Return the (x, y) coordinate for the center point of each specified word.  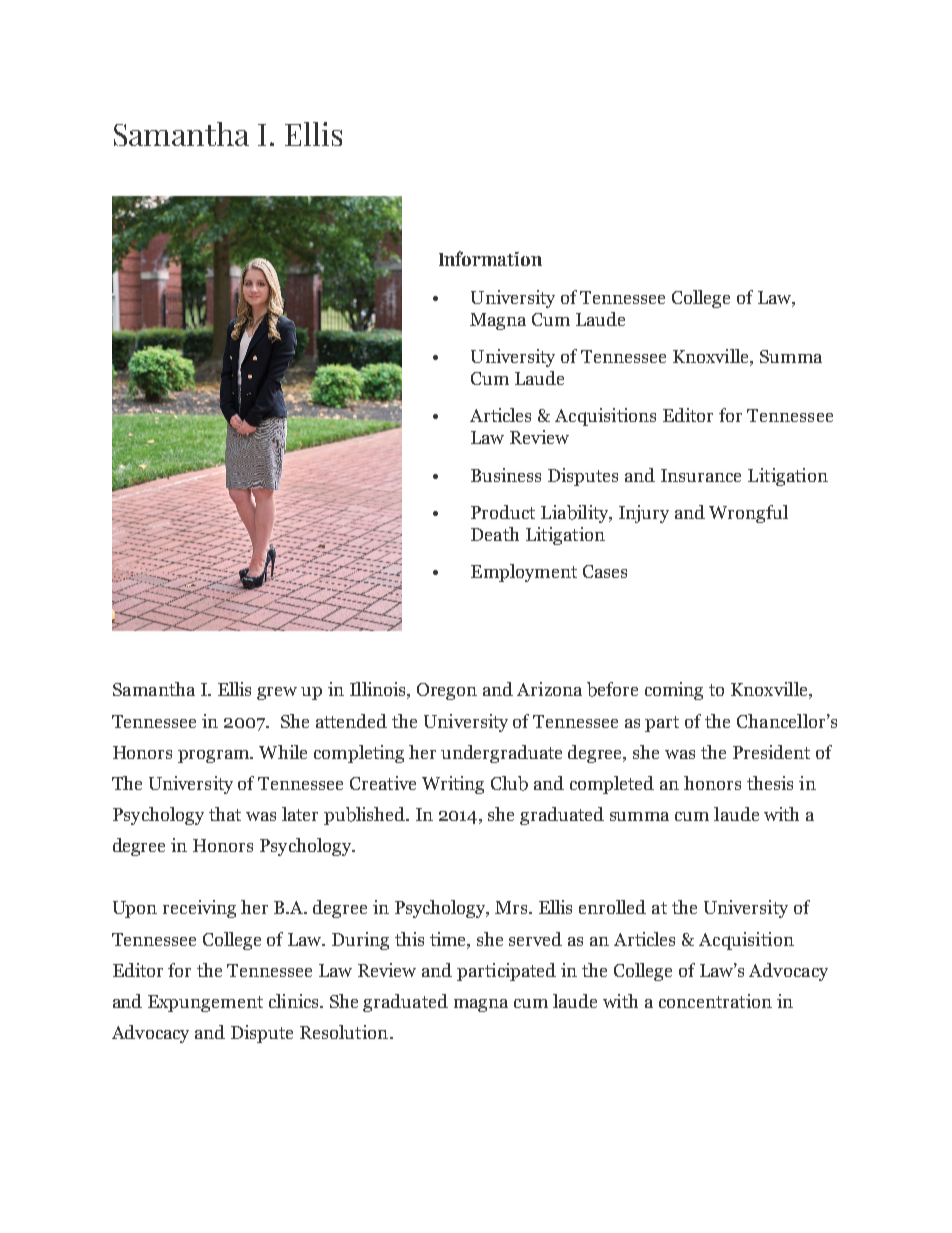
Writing (453, 785)
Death (495, 534)
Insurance (701, 475)
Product (503, 512)
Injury (644, 514)
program (215, 756)
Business (506, 475)
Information (490, 258)
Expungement (205, 1003)
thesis (770, 783)
